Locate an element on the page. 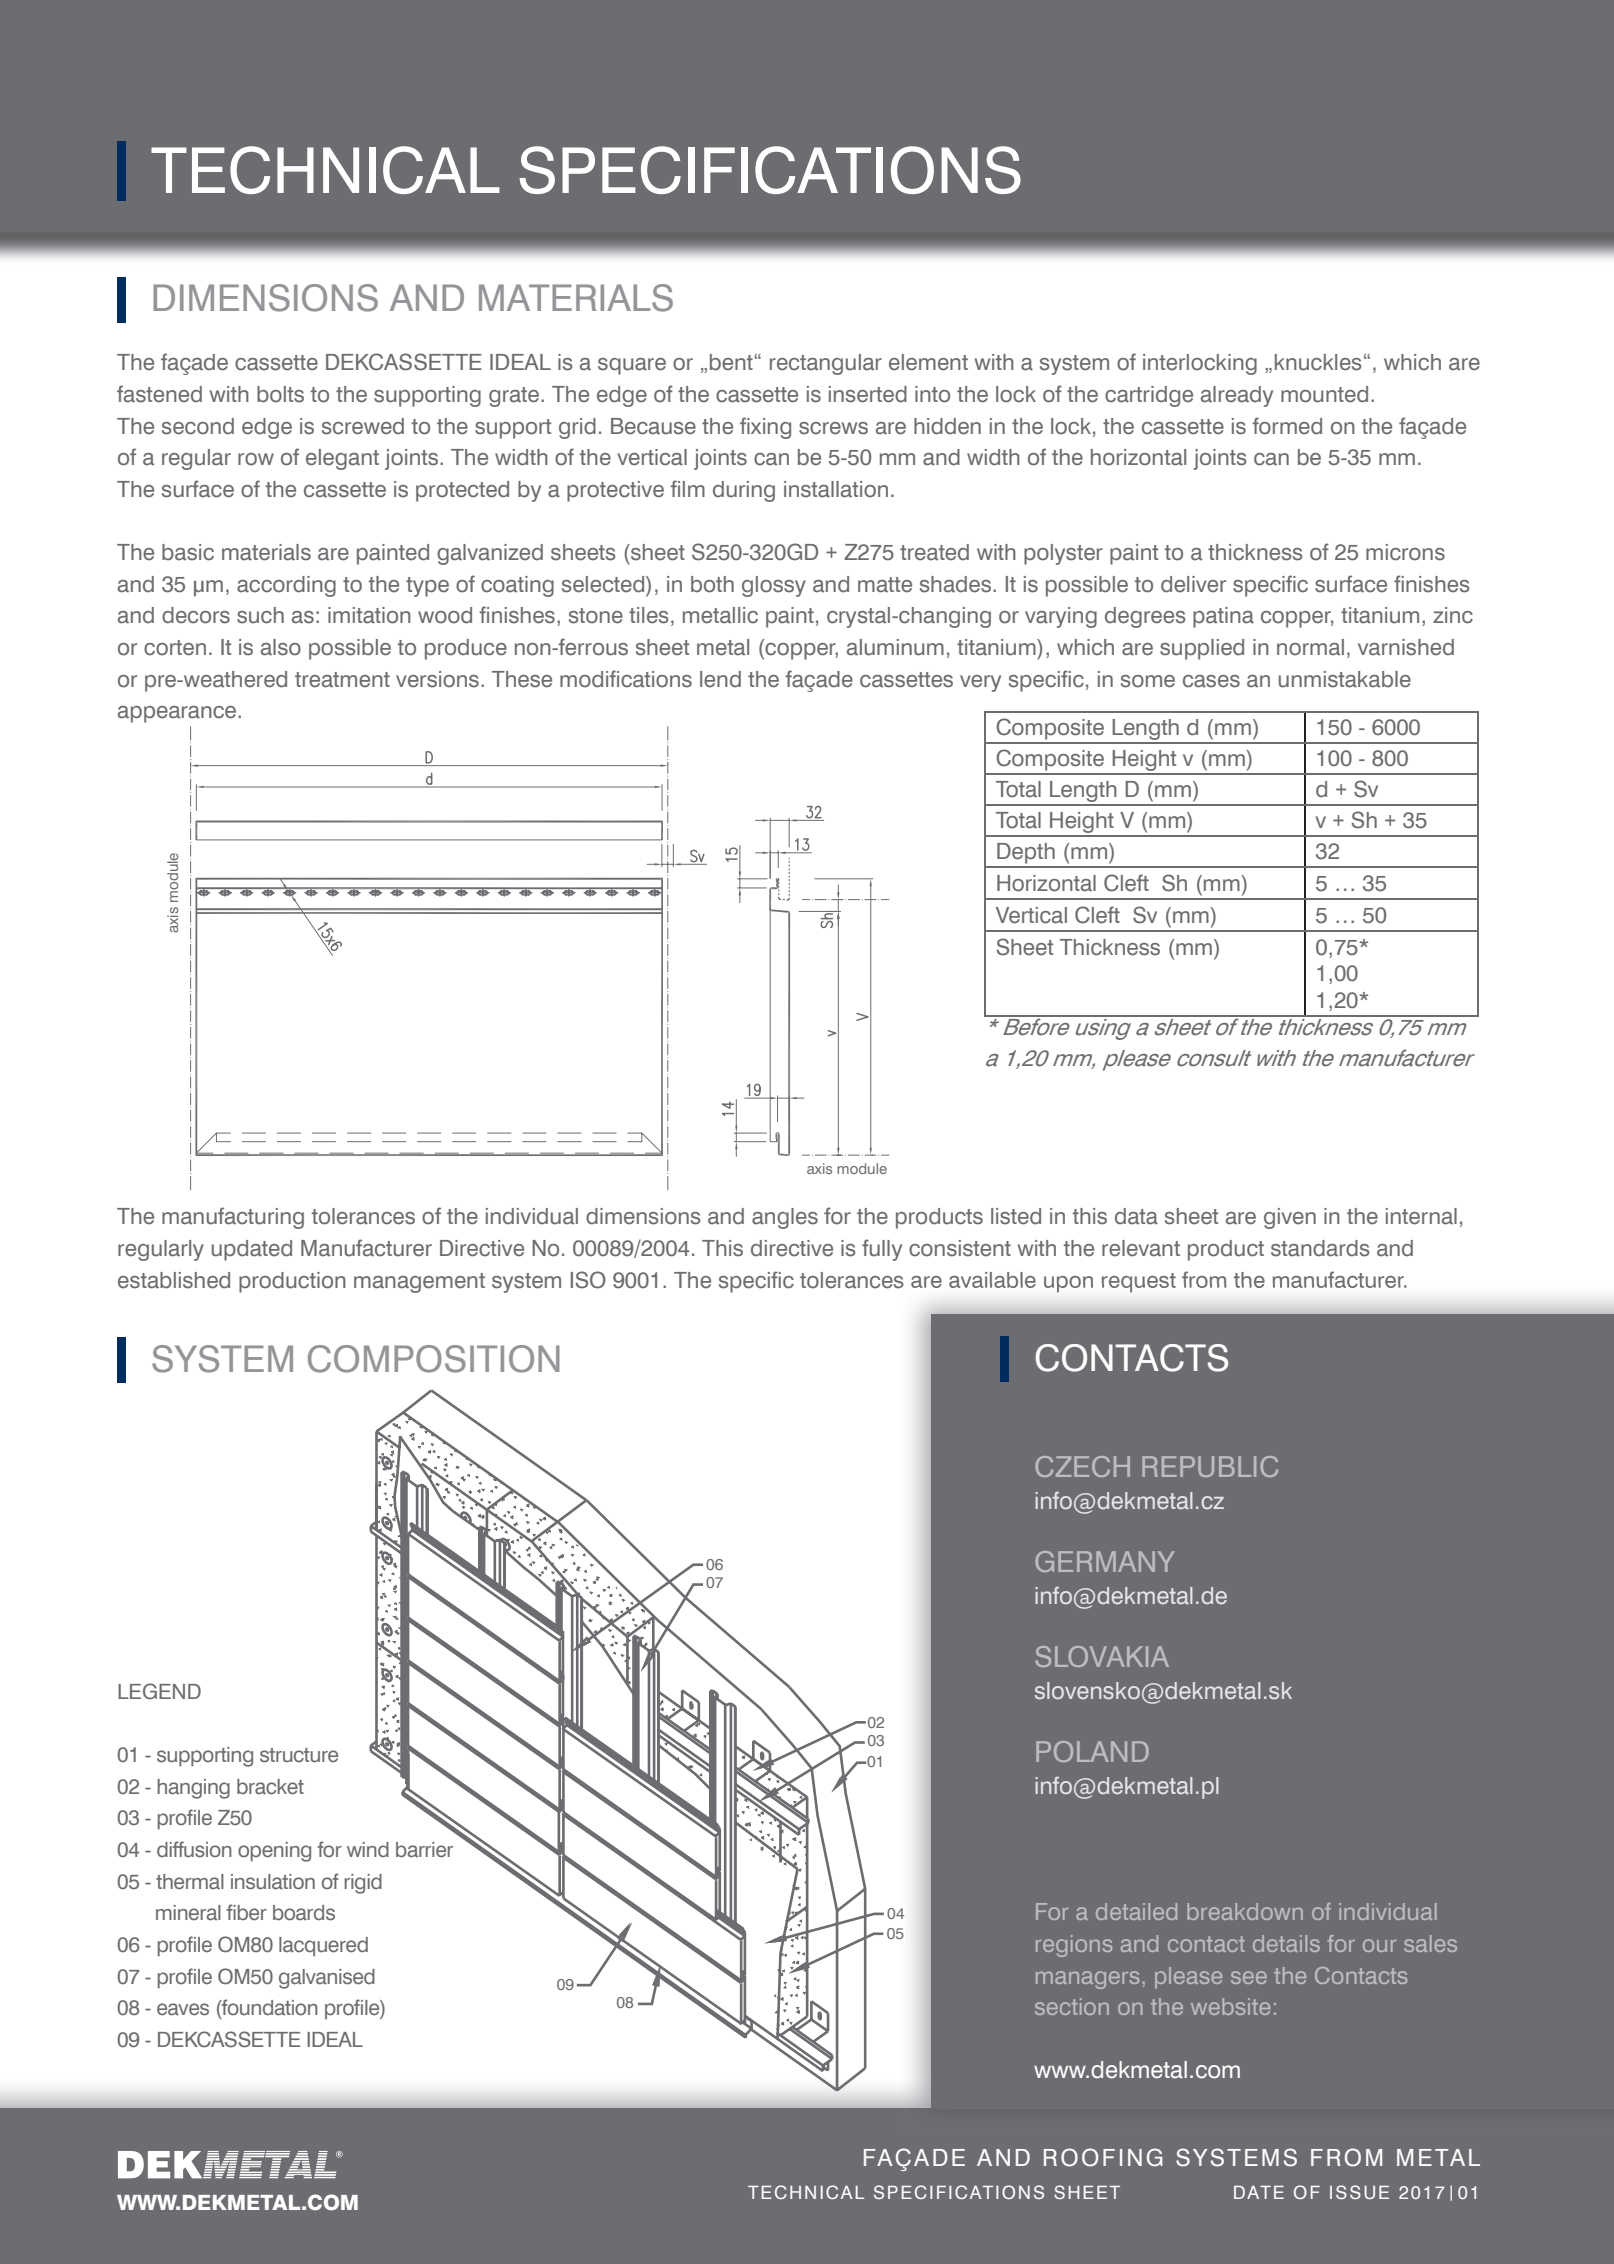 Image resolution: width=1614 pixels, height=2264 pixels. lend is located at coordinates (720, 679).
